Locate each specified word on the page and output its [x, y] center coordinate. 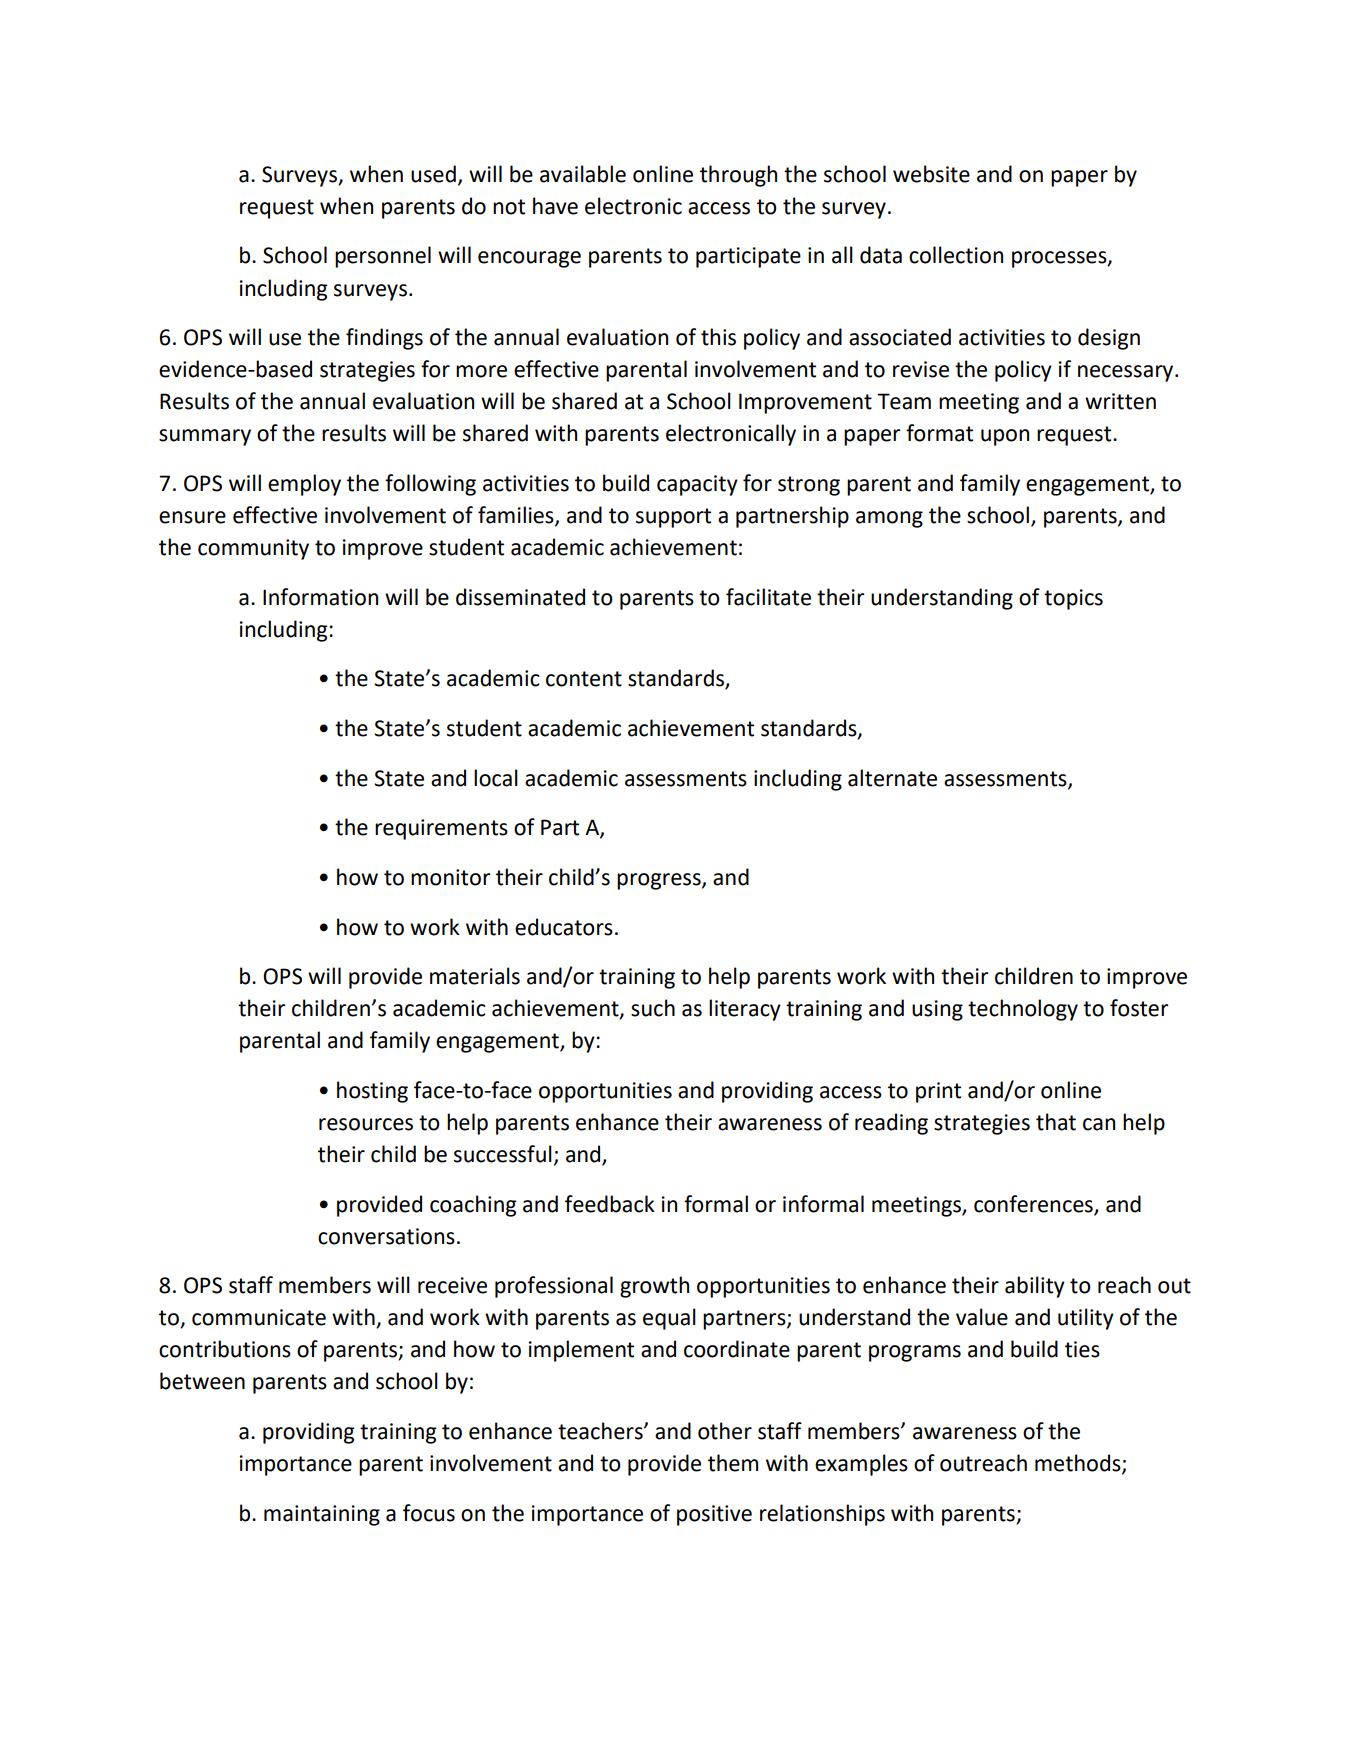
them [733, 1463]
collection [956, 255]
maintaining [322, 1515]
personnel [383, 257]
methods [1079, 1464]
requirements [441, 829]
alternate [892, 778]
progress [660, 881]
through [738, 176]
